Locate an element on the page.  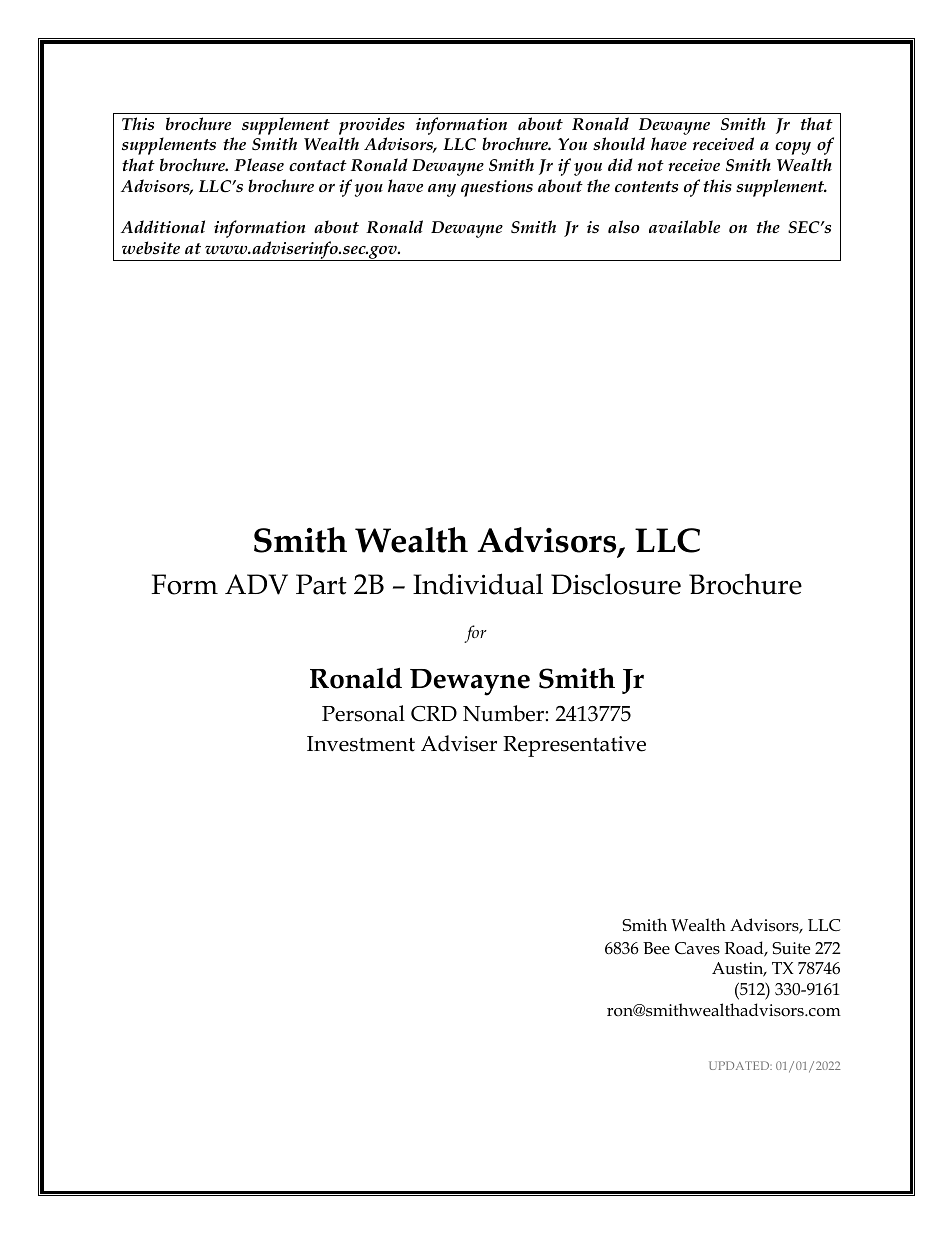
Part is located at coordinates (321, 584).
